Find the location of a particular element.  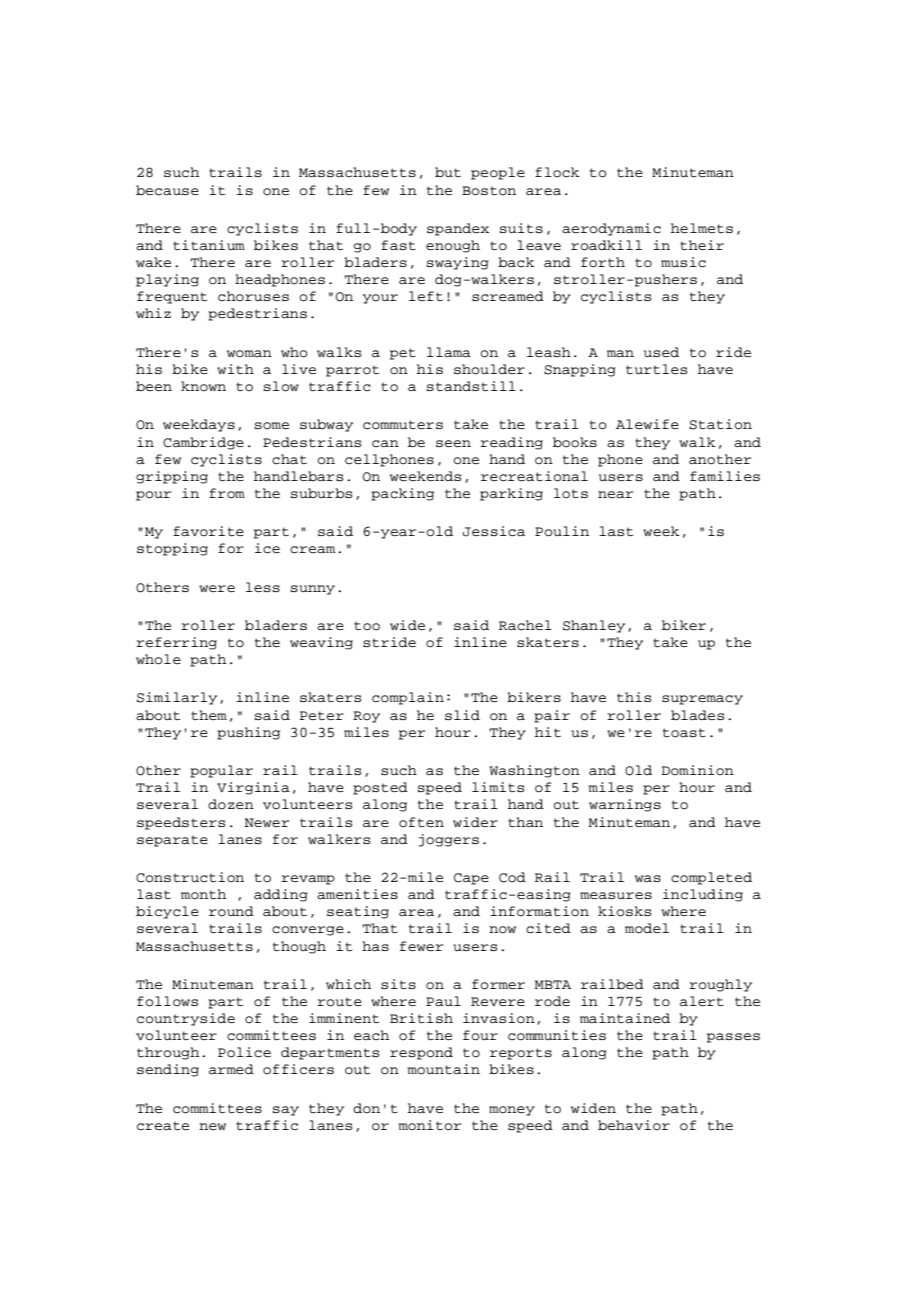

mountain is located at coordinates (444, 1069).
